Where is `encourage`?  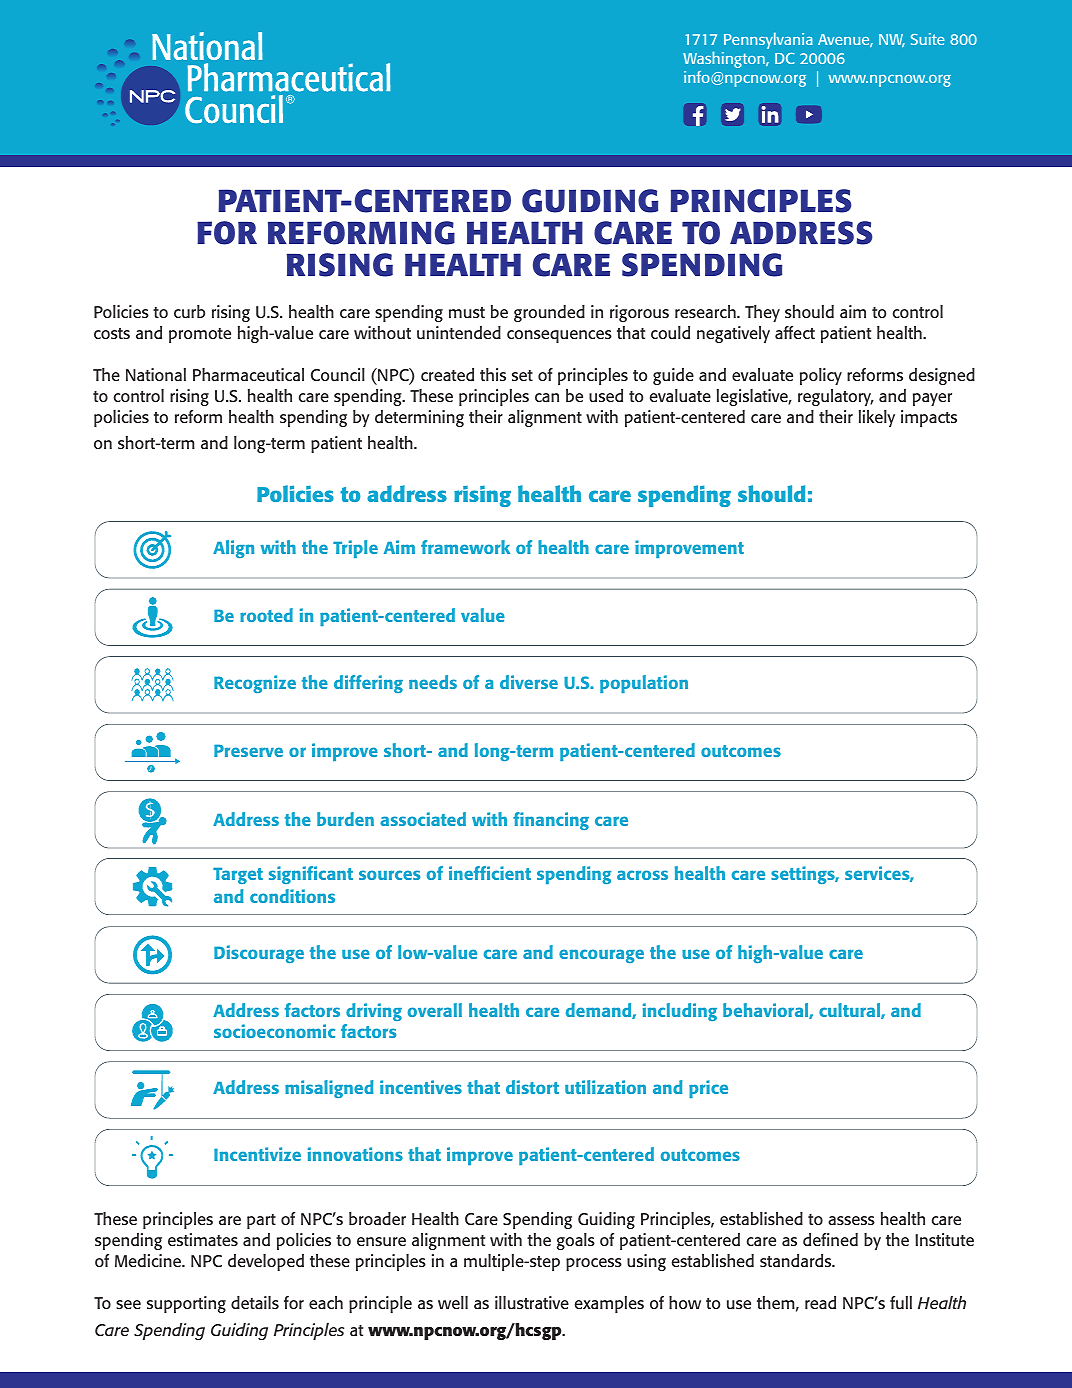
encourage is located at coordinates (601, 956).
